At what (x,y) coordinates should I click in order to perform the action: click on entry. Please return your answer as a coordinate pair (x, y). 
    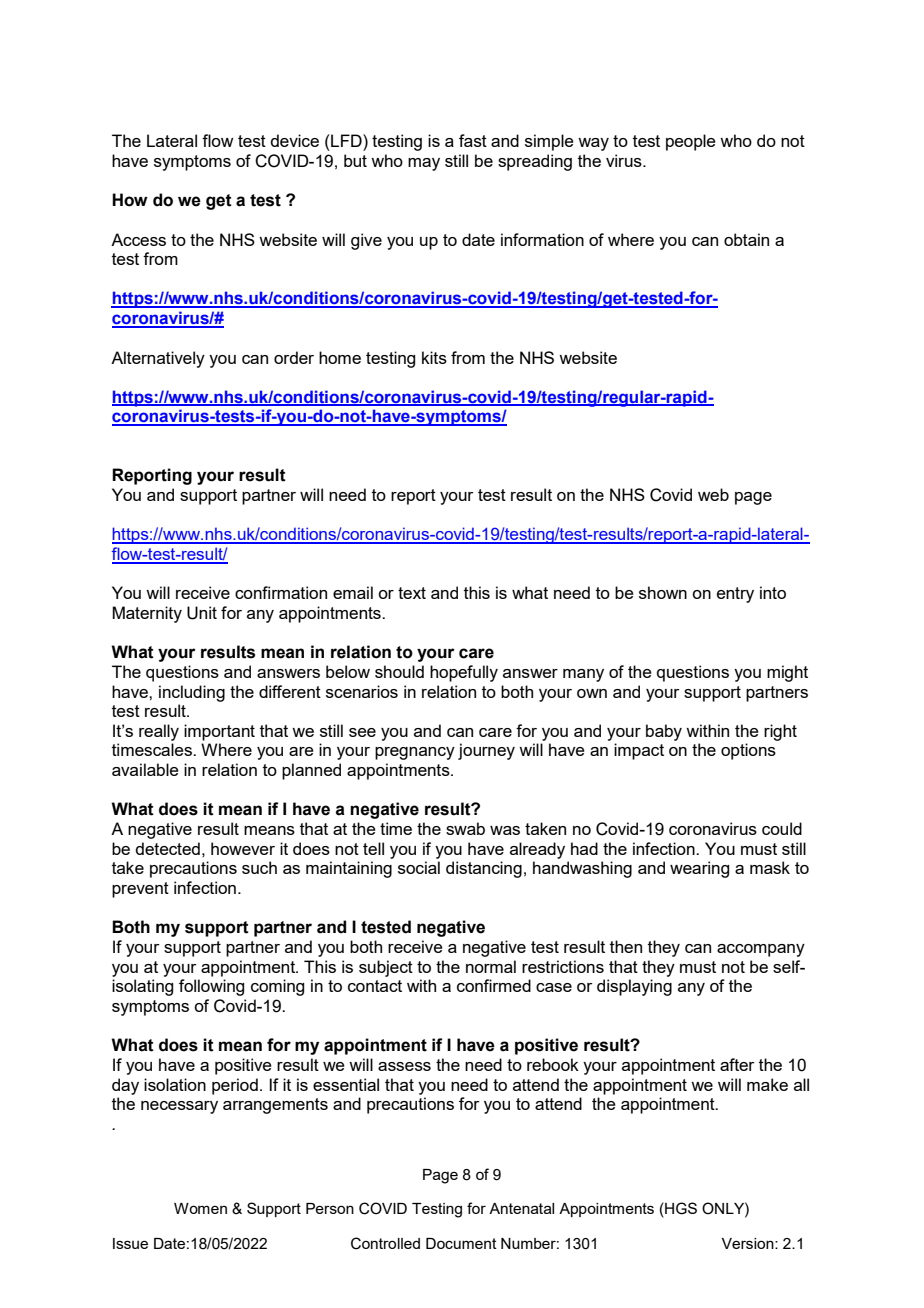
    Looking at the image, I should click on (735, 595).
